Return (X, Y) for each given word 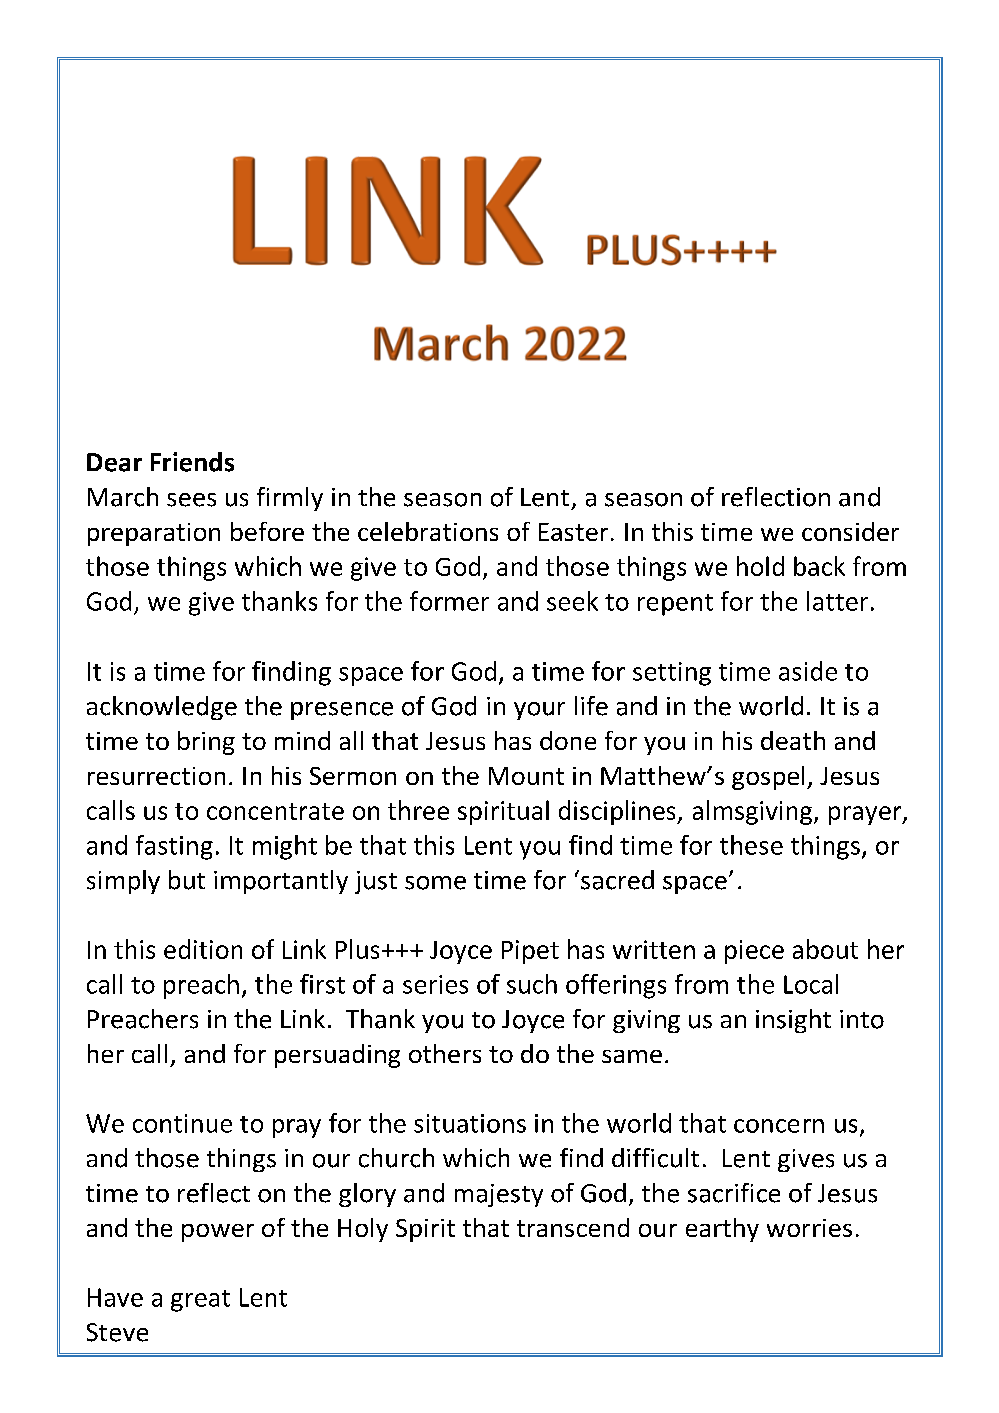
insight (793, 1021)
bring (206, 743)
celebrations (428, 531)
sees (191, 500)
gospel (768, 778)
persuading (337, 1056)
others (445, 1053)
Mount (526, 776)
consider (850, 531)
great (200, 1301)
